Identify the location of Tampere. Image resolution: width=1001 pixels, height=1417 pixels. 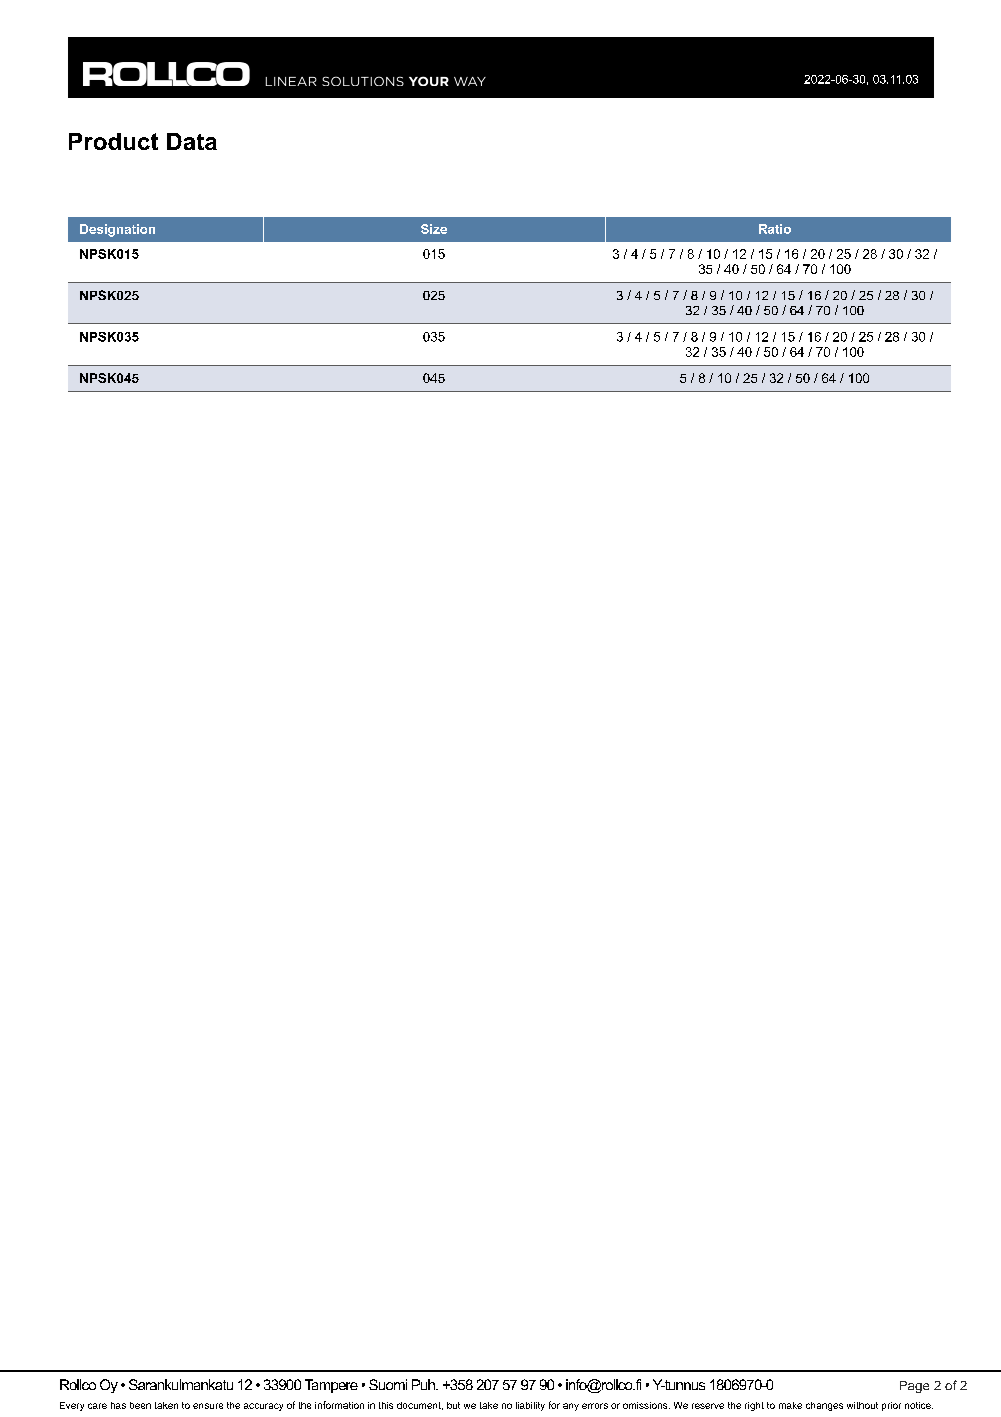
(331, 1386).
